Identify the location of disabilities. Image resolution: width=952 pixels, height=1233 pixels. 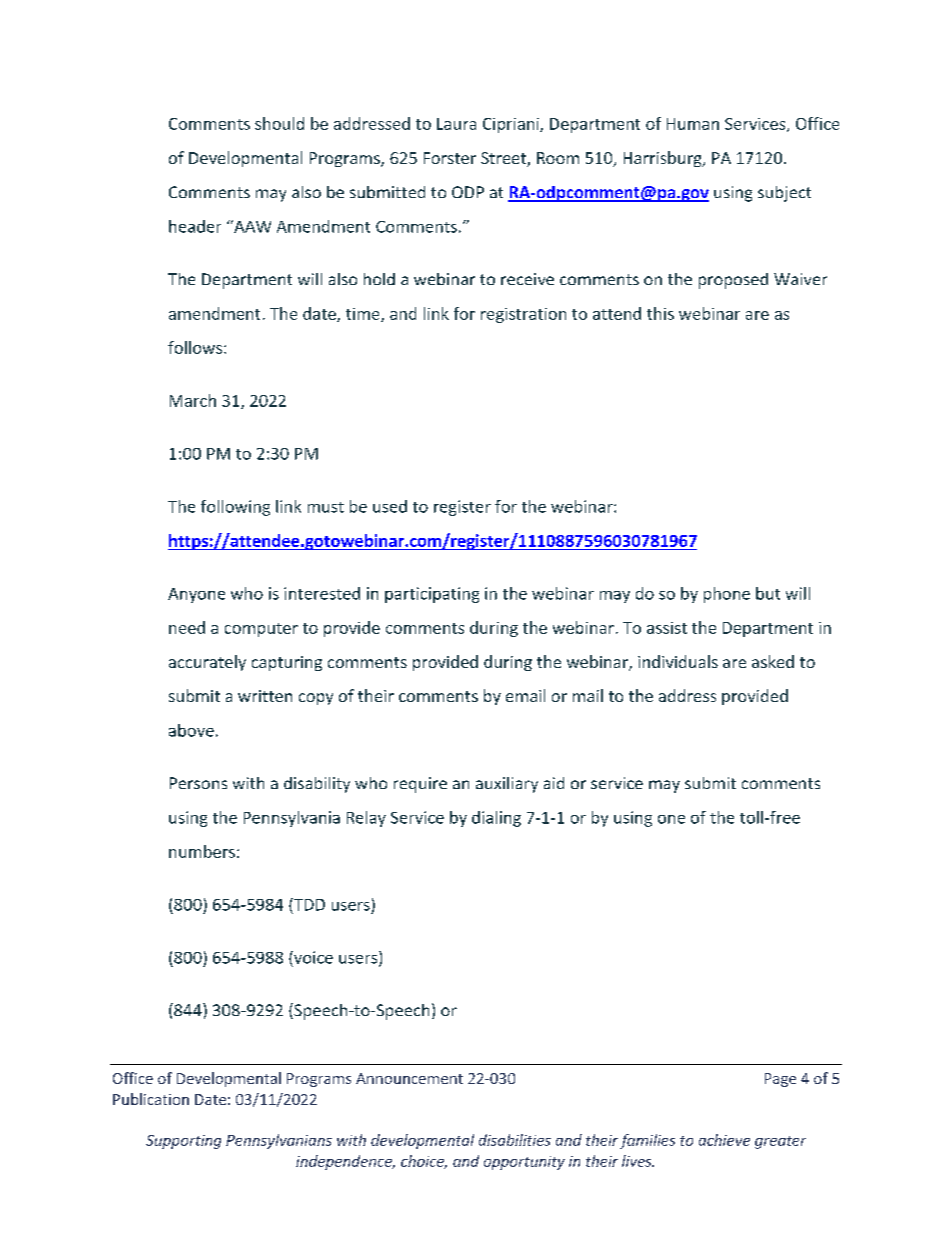
(515, 1140).
